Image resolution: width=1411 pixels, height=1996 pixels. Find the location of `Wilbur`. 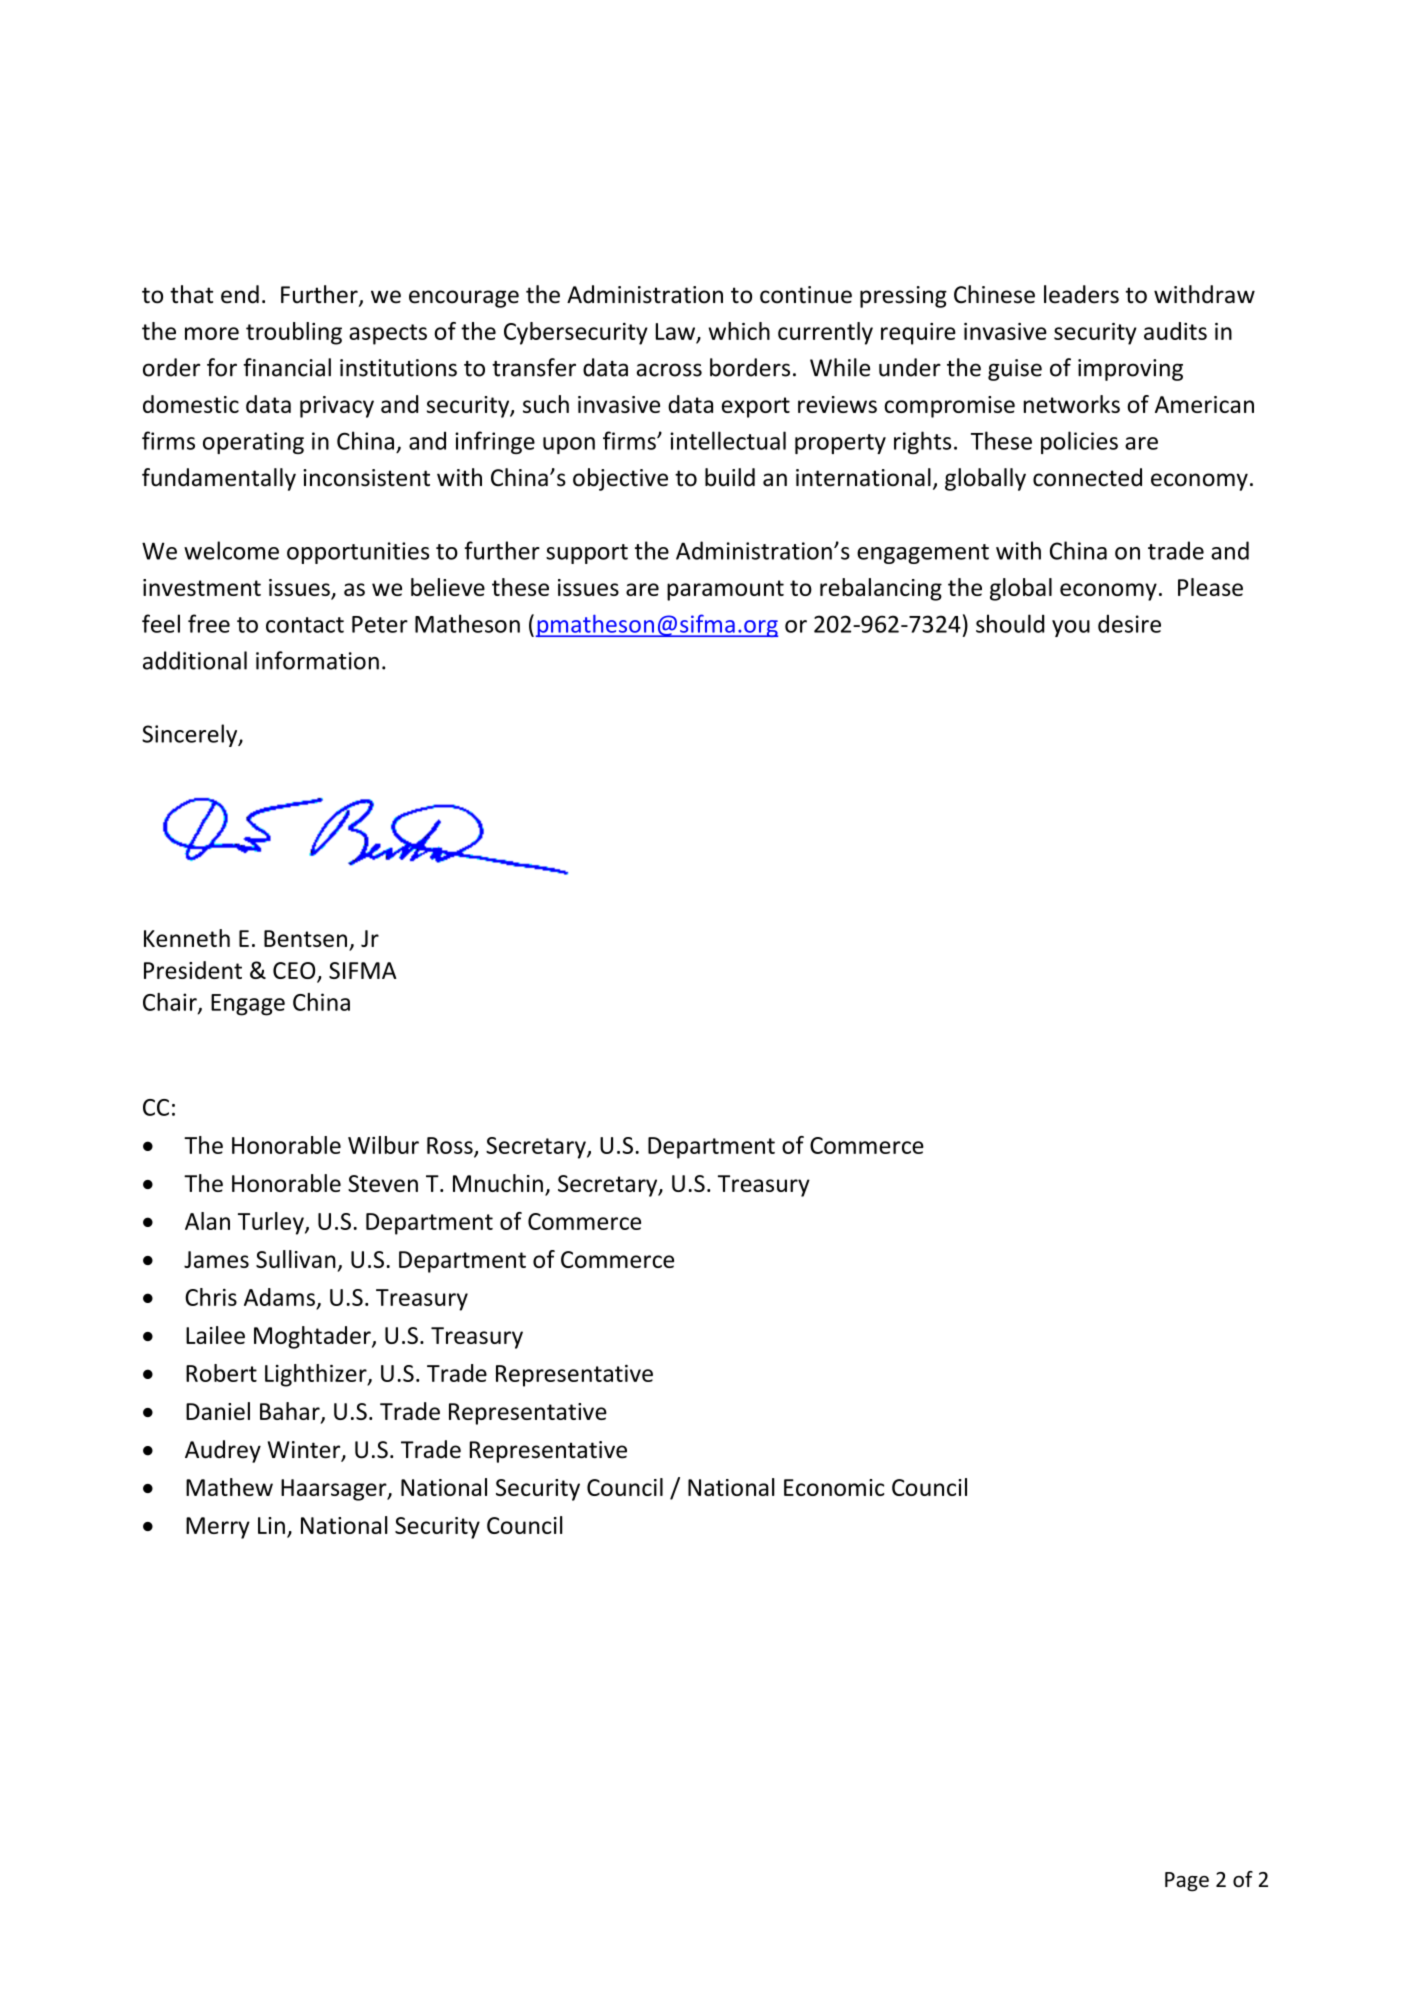

Wilbur is located at coordinates (383, 1145).
